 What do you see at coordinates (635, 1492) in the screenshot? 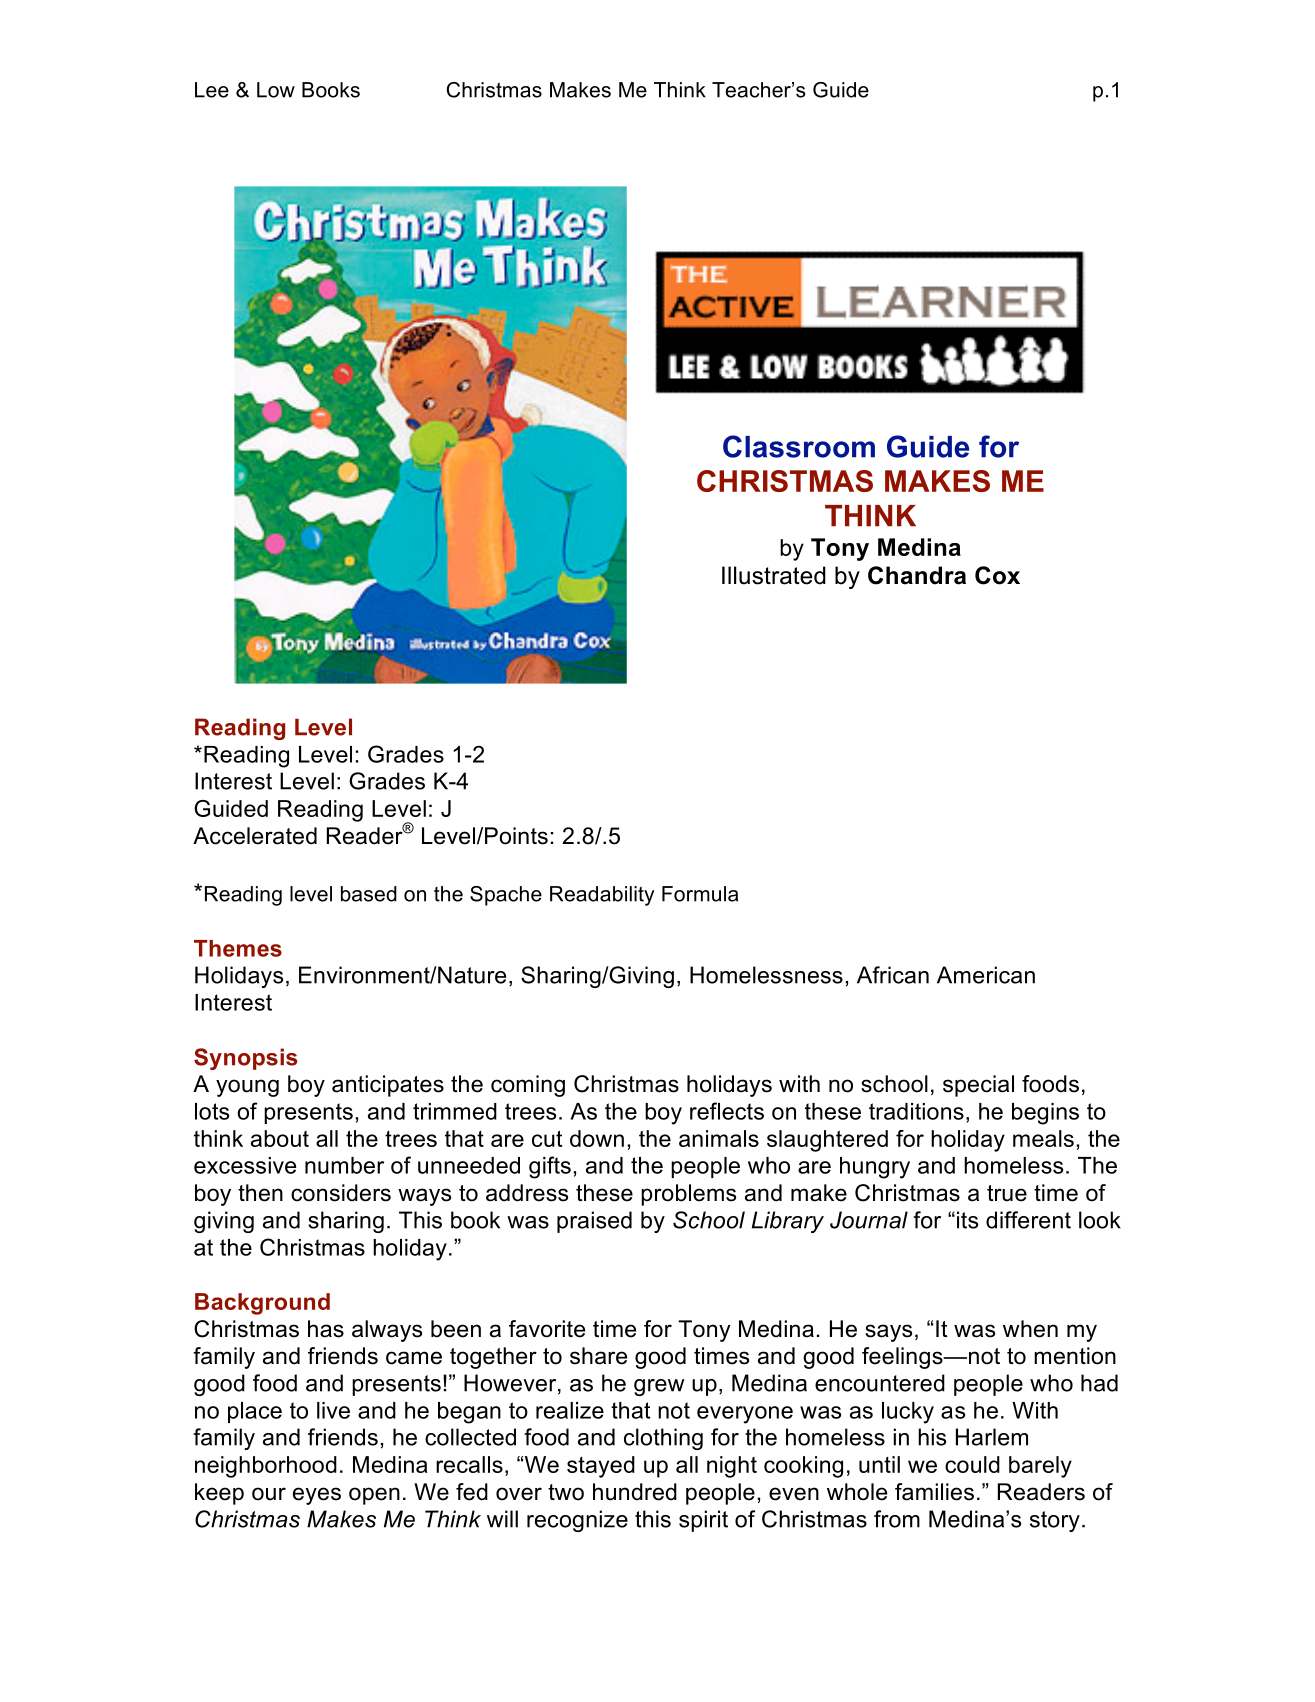
I see `hundred` at bounding box center [635, 1492].
